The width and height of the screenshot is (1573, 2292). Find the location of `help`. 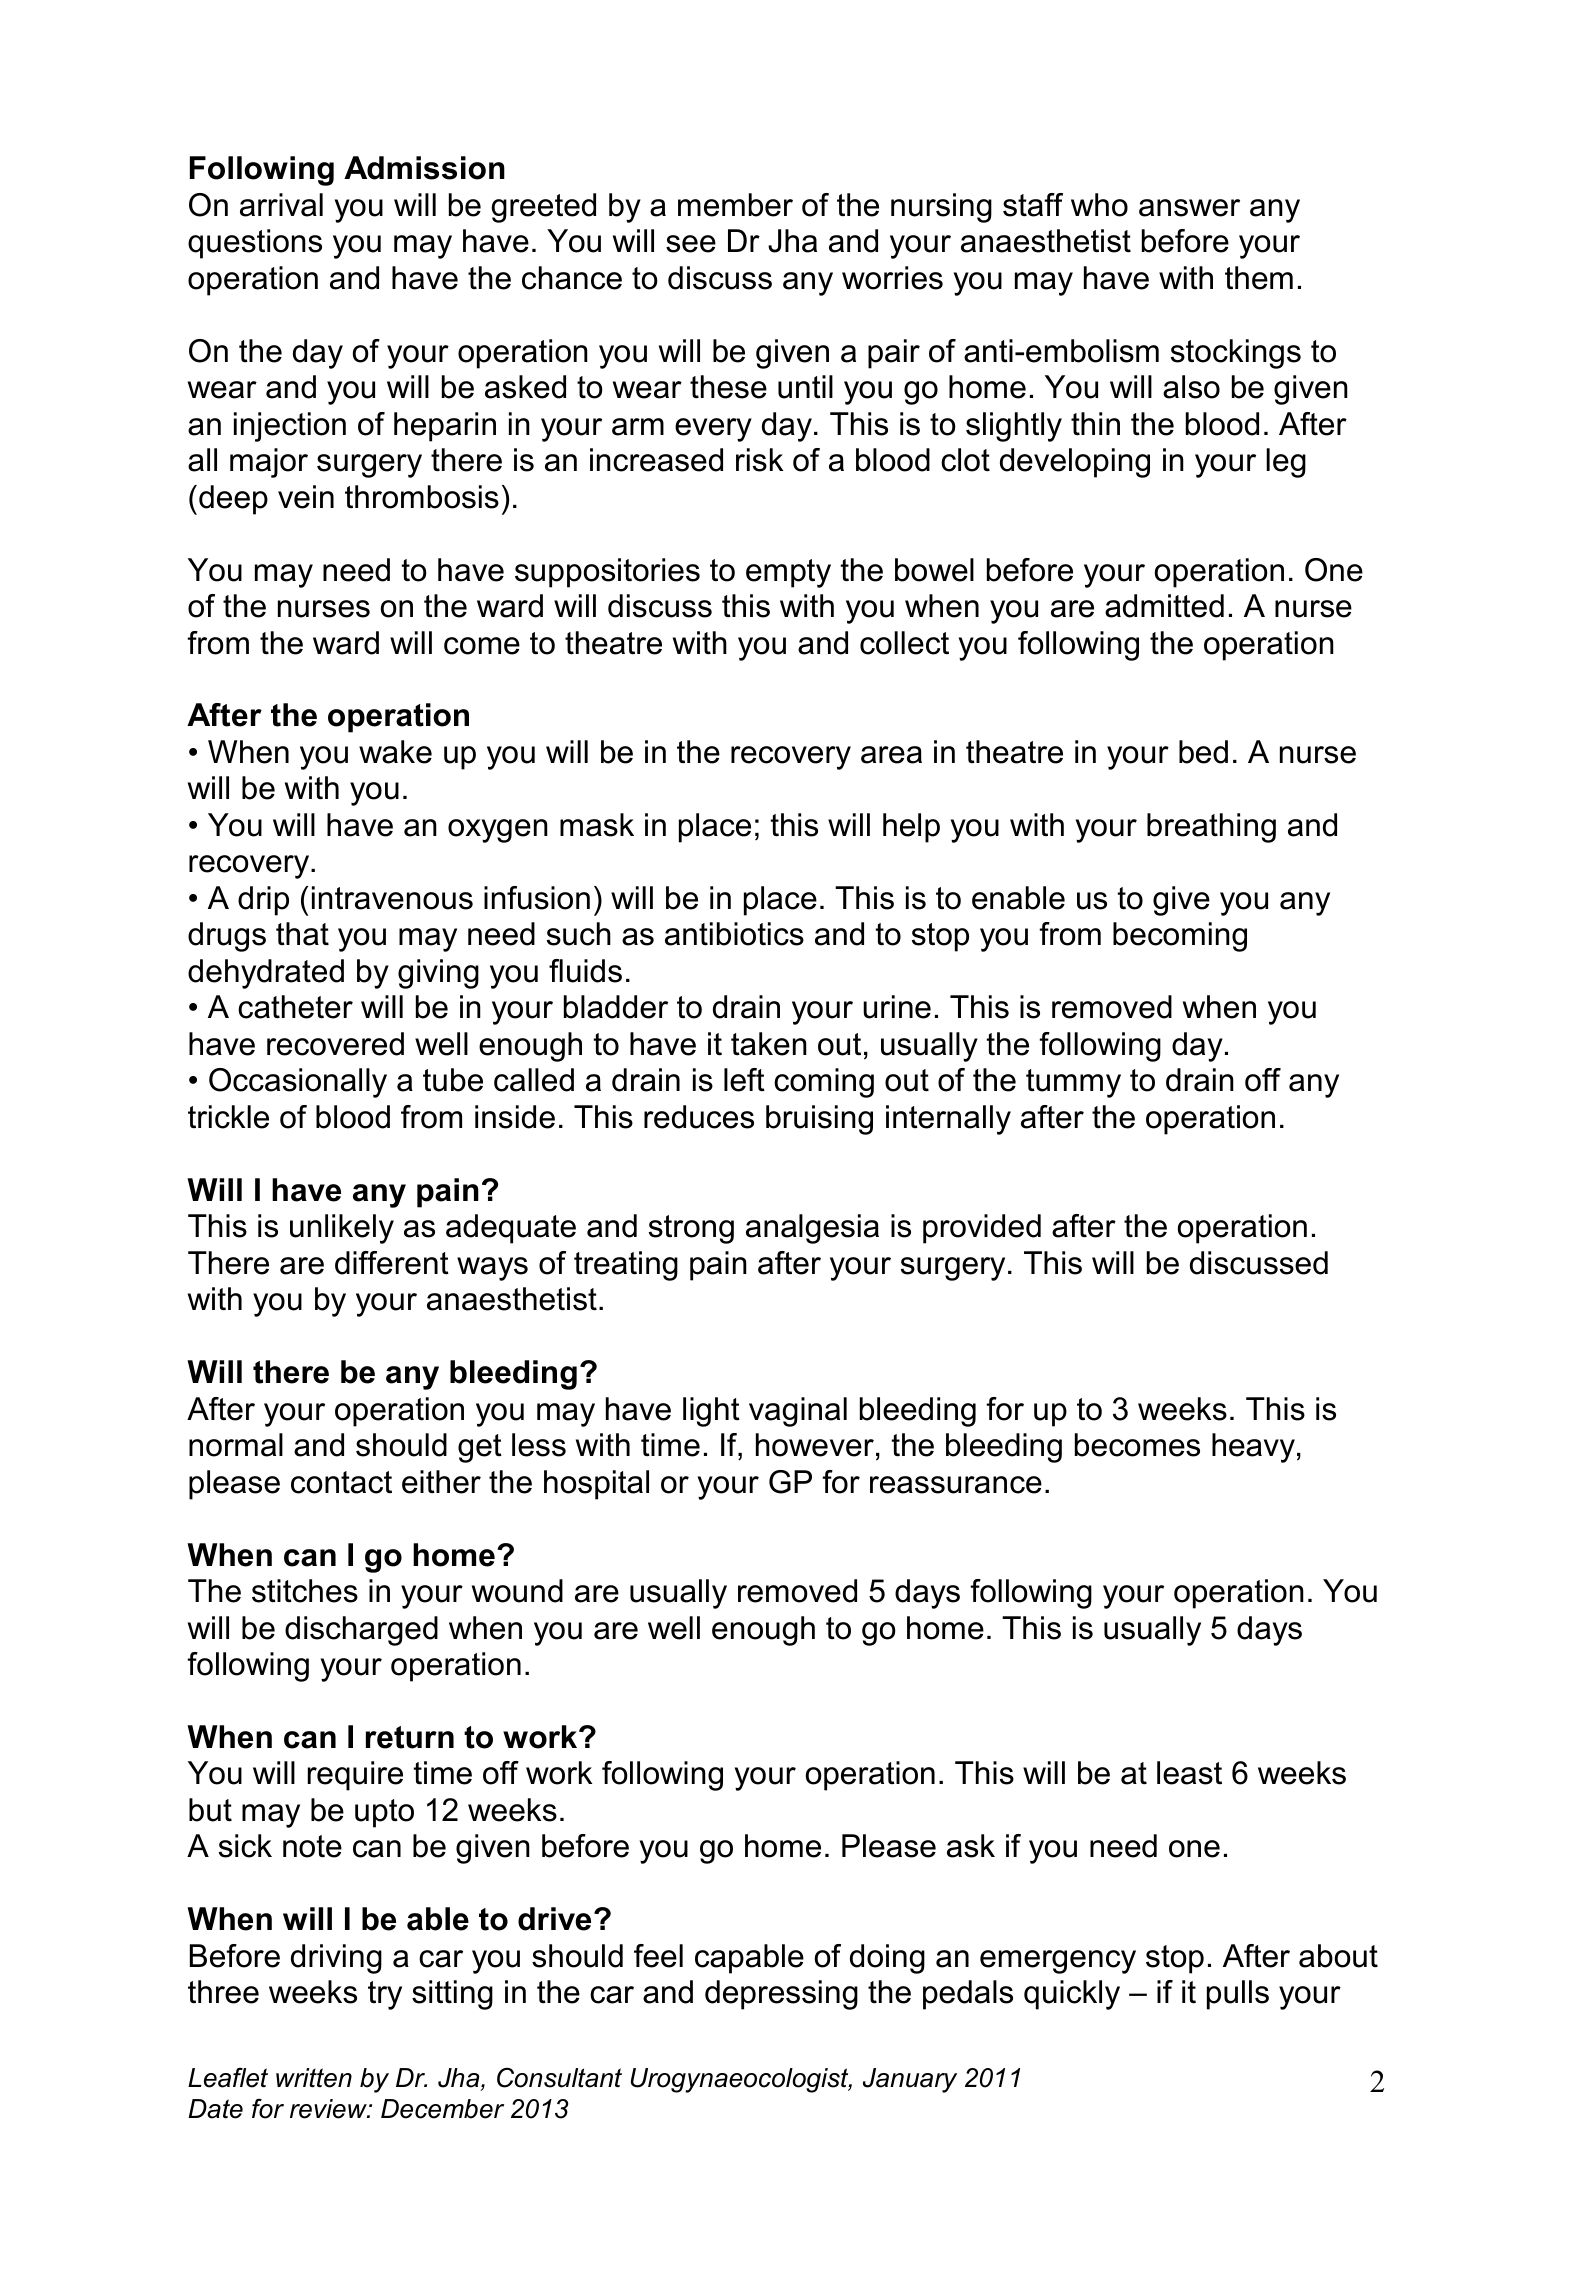

help is located at coordinates (911, 828).
